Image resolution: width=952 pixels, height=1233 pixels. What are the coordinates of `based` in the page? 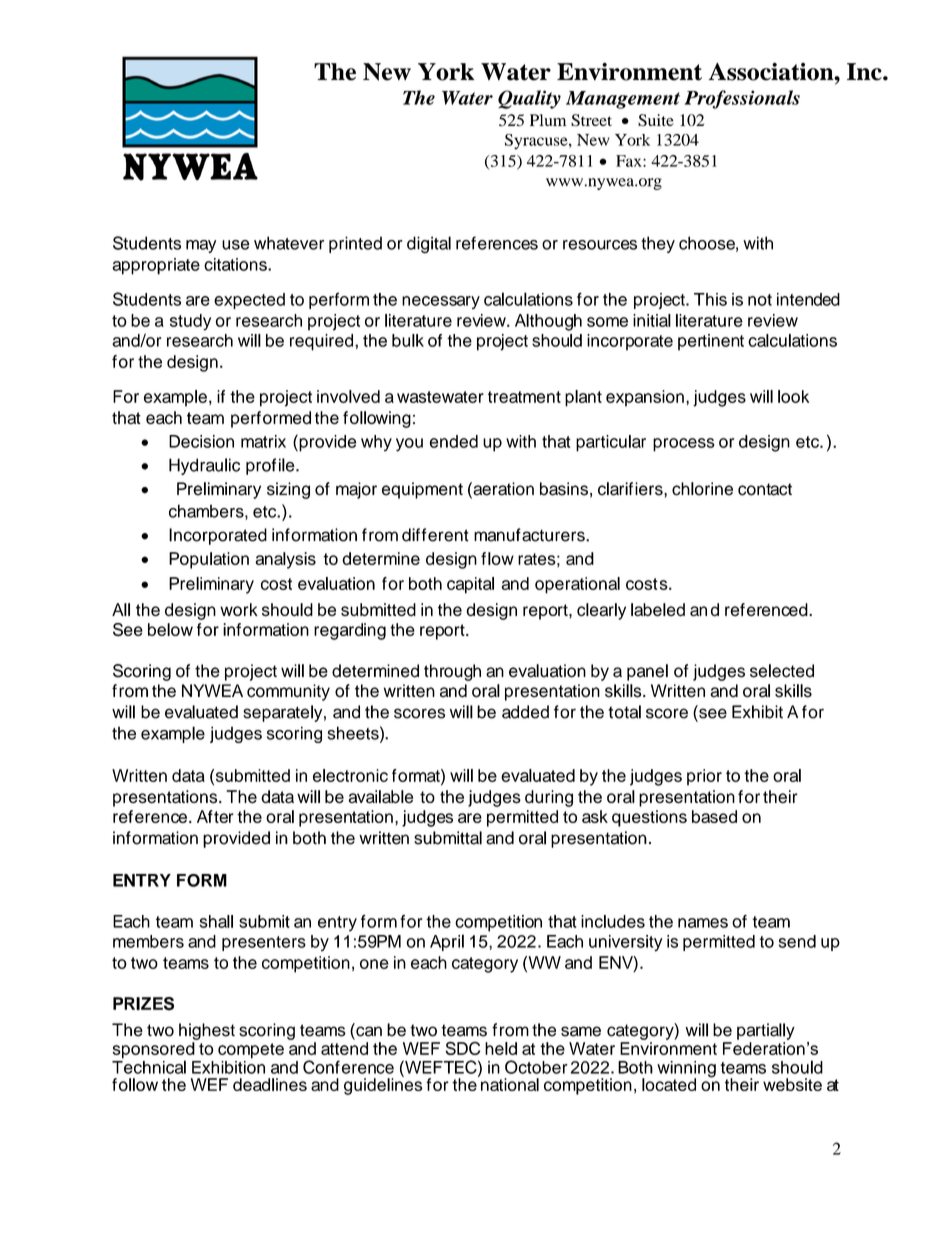 It's located at (714, 816).
